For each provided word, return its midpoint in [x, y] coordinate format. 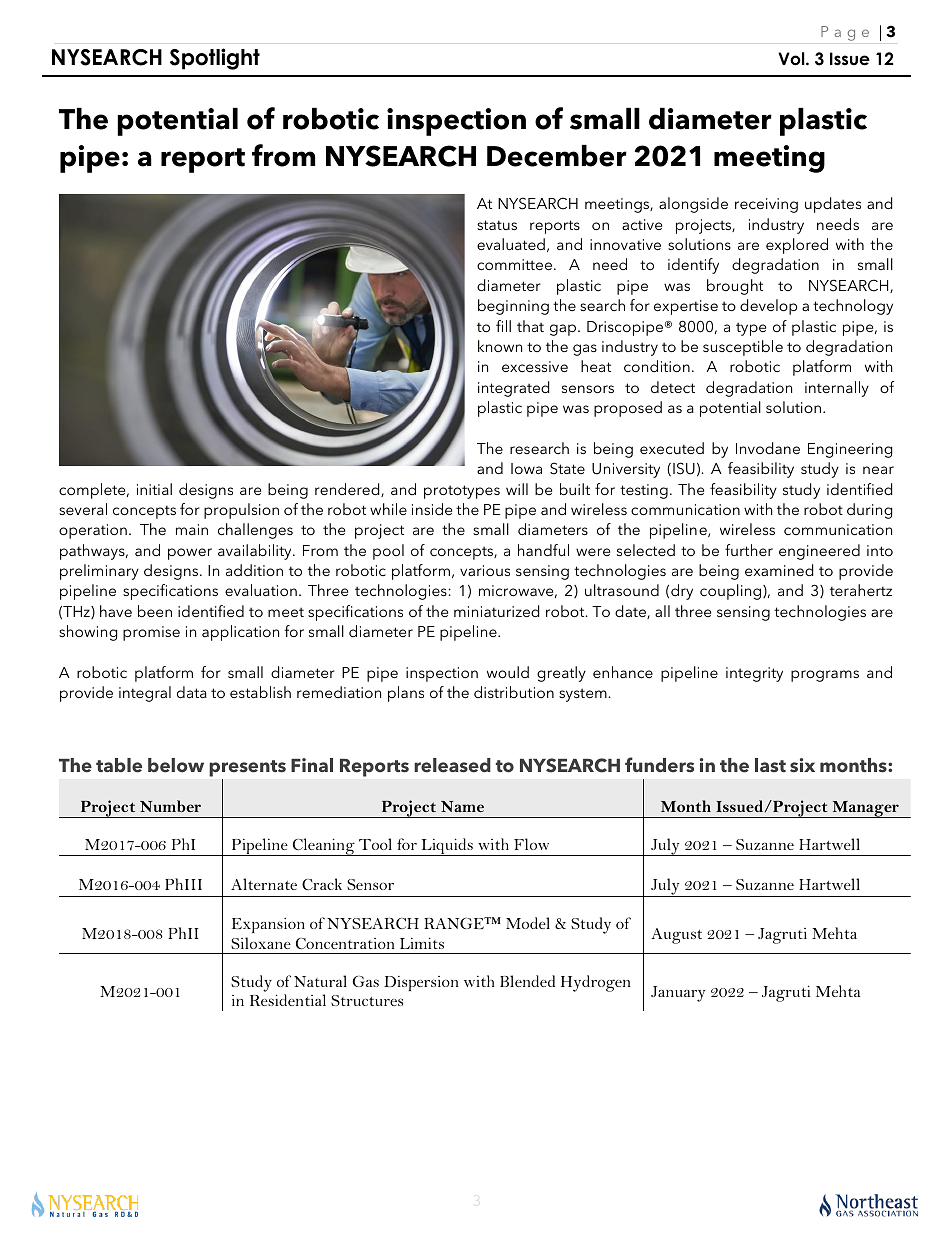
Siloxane [261, 943]
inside [432, 509]
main [192, 529]
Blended [527, 981]
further [749, 550]
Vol [792, 59]
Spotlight [215, 59]
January [678, 994]
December [557, 156]
